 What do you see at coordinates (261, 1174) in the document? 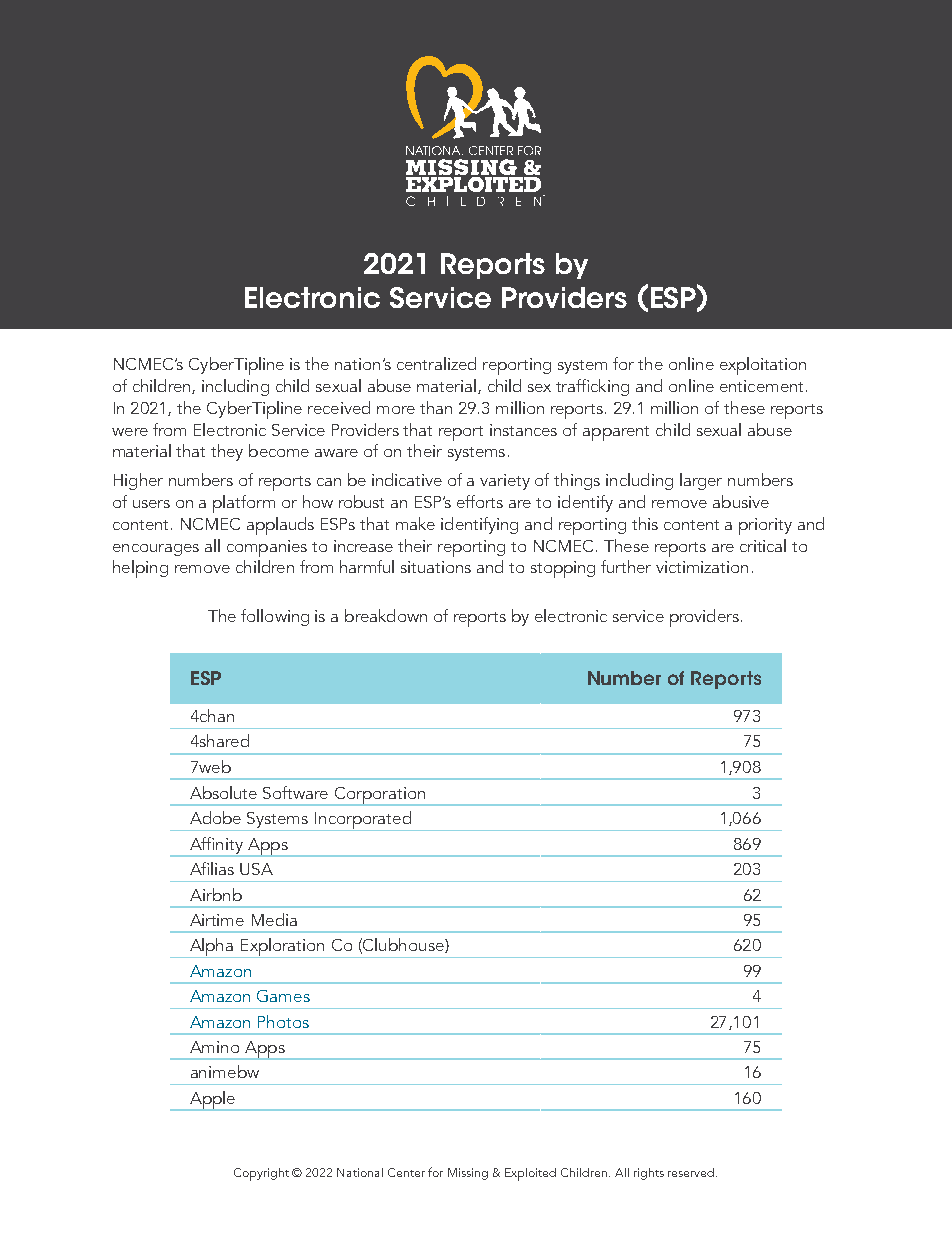
I see `Copyright` at bounding box center [261, 1174].
